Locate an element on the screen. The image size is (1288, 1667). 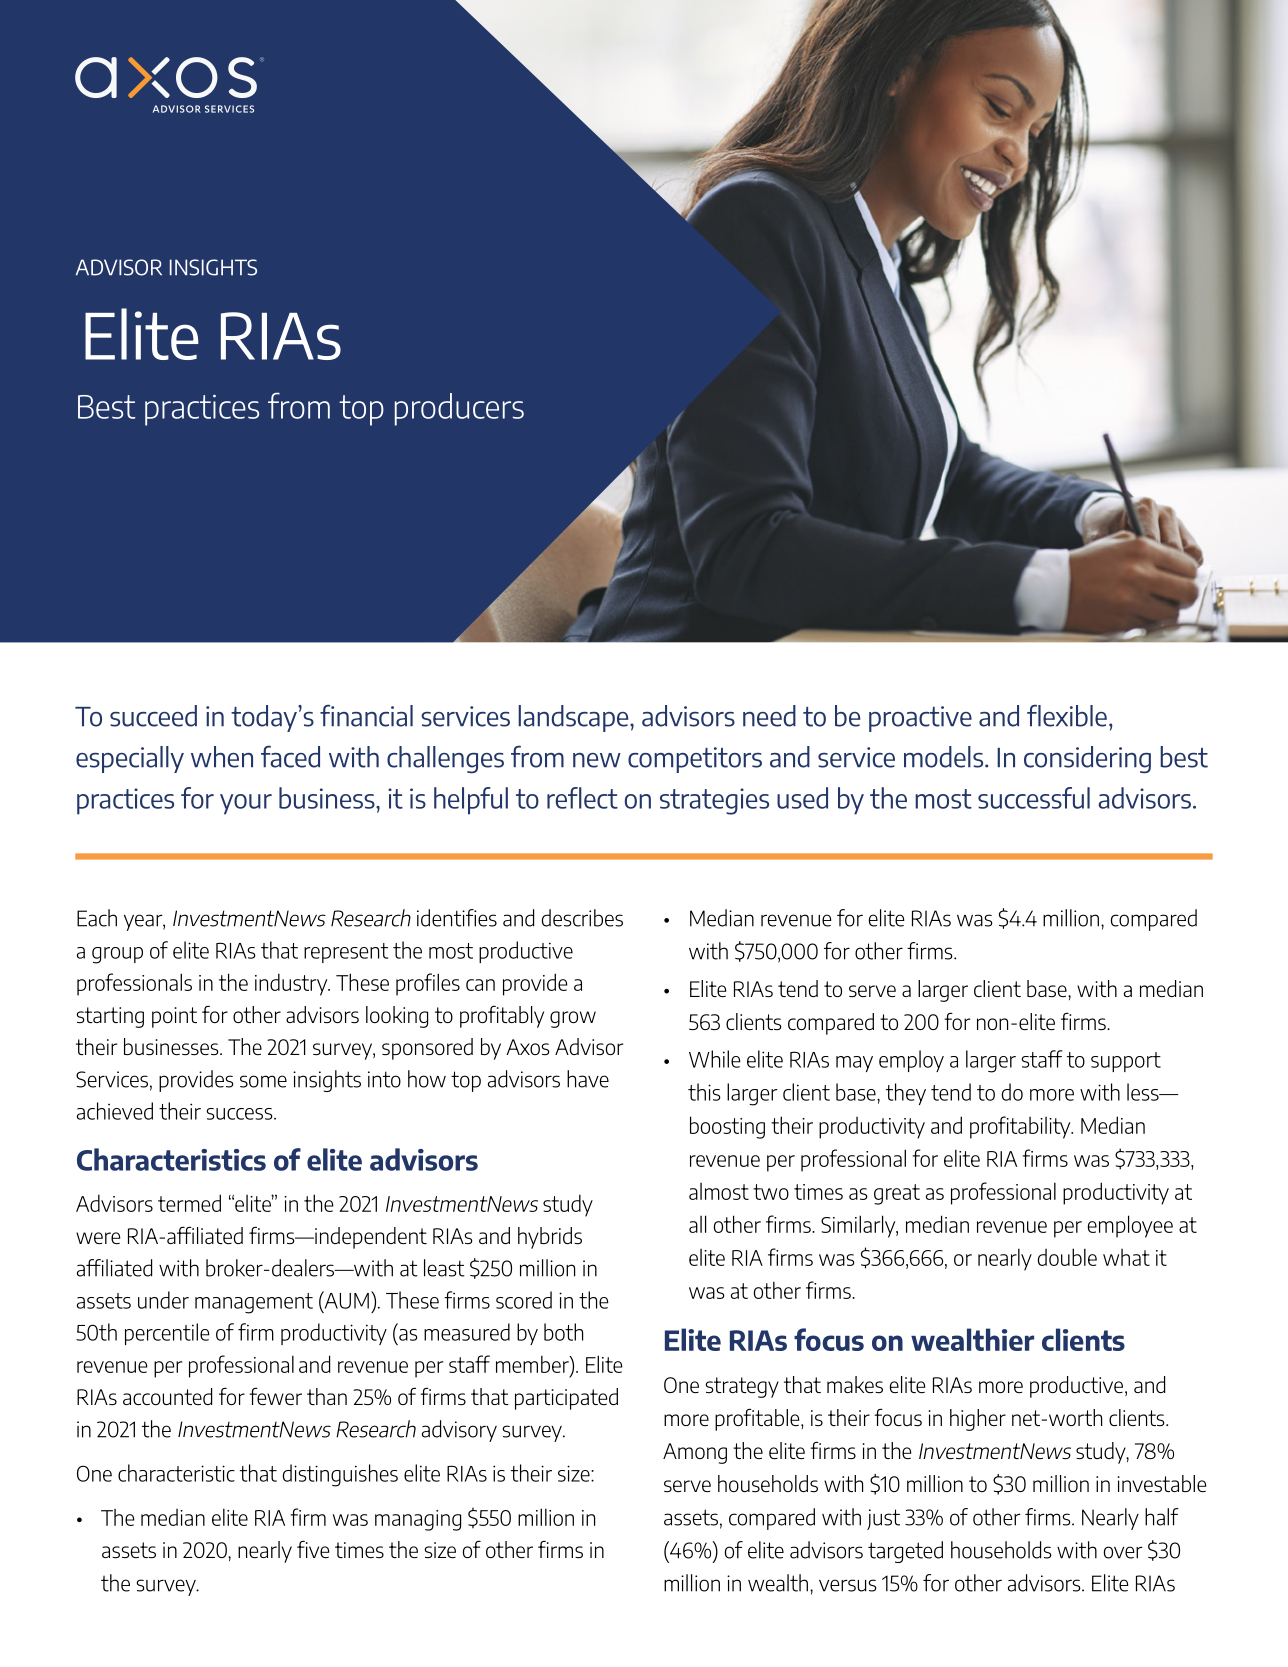
five is located at coordinates (313, 1549).
